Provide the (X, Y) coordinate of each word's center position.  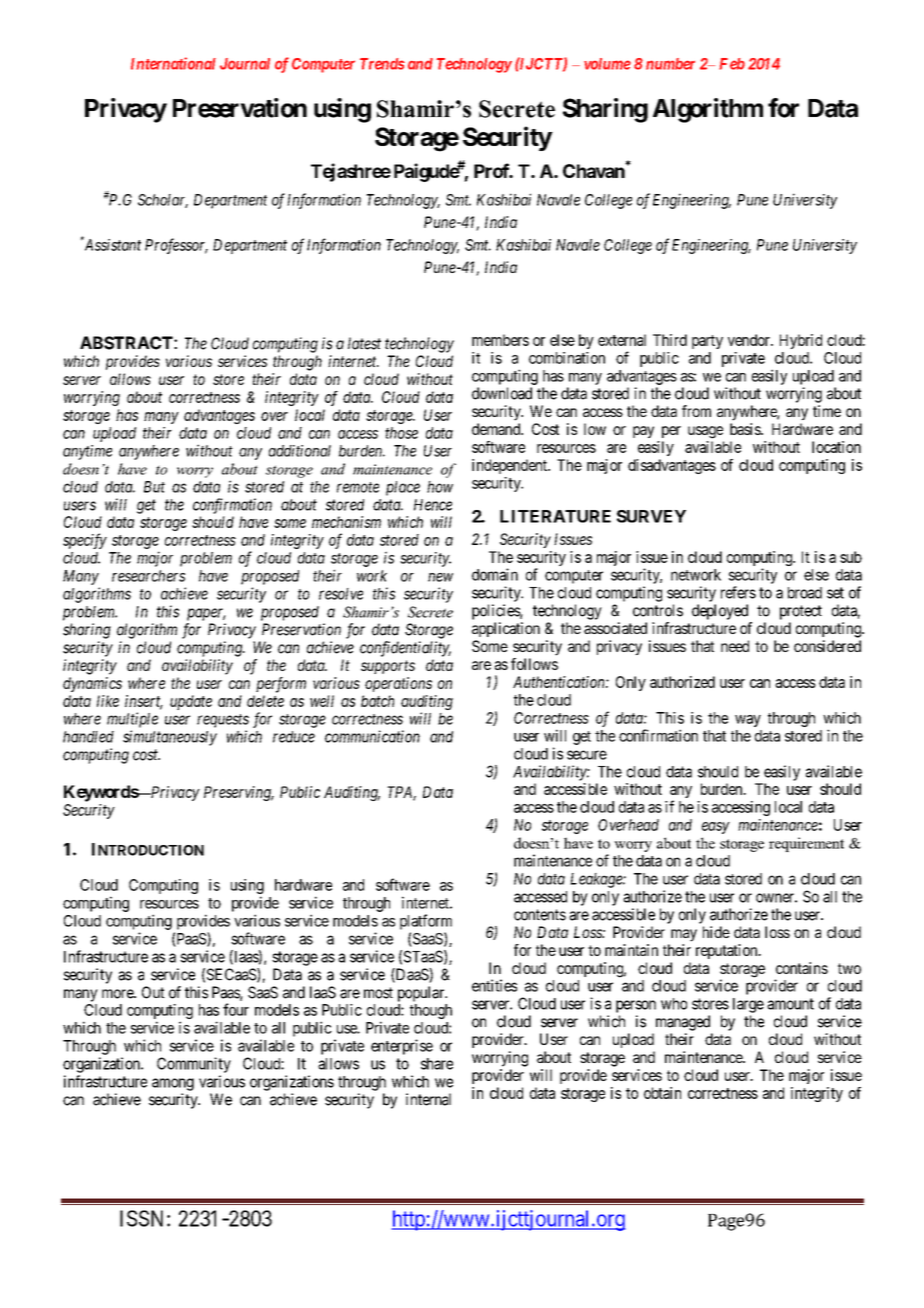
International (173, 63)
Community (194, 1065)
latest (364, 343)
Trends (382, 64)
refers (738, 592)
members (500, 340)
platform (426, 922)
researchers (148, 576)
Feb (732, 64)
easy (716, 828)
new (440, 577)
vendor (750, 340)
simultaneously (170, 738)
